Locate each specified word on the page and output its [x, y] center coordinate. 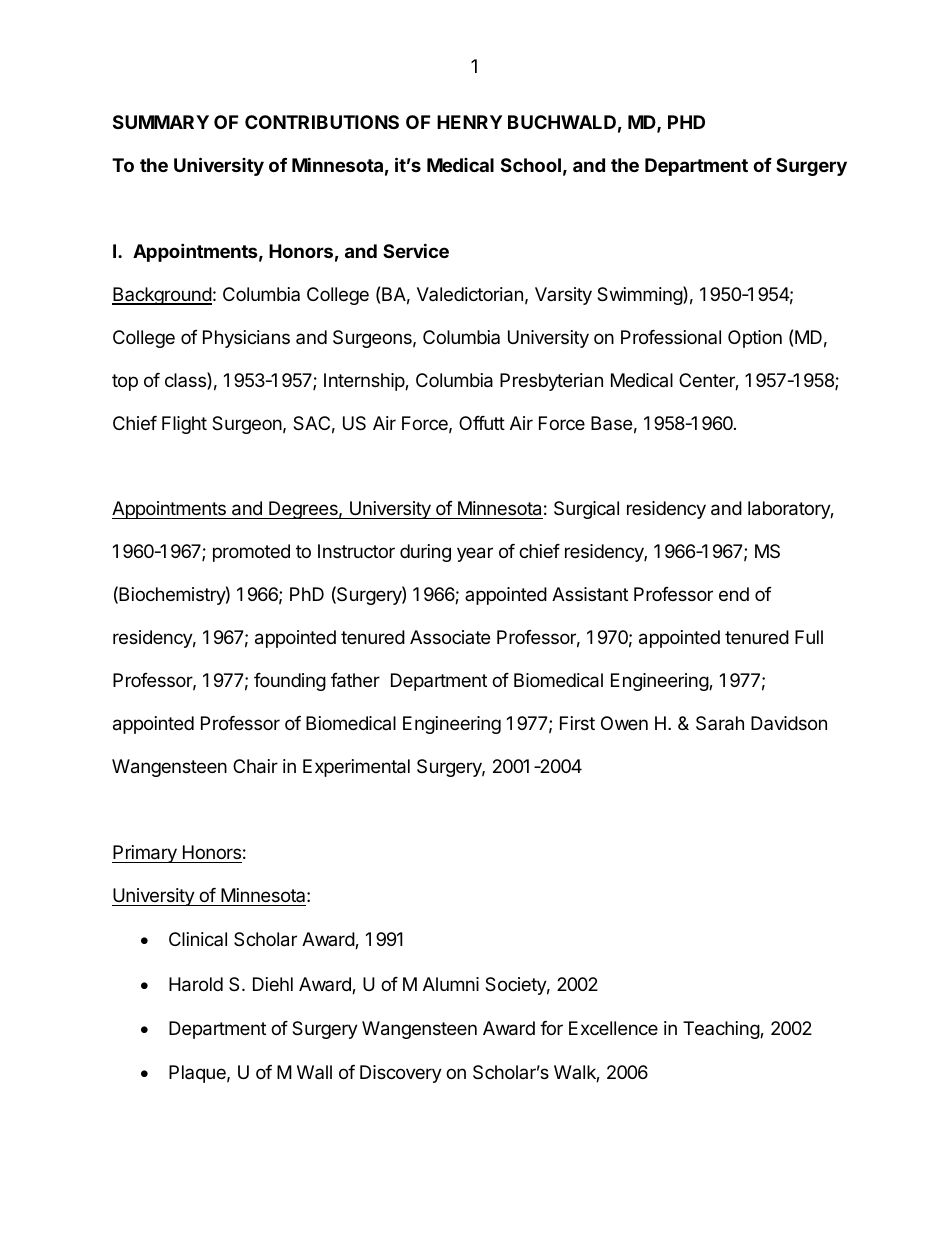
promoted [251, 553]
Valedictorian [470, 294]
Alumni [451, 984]
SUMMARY [161, 122]
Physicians [246, 339]
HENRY [469, 122]
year [475, 554]
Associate [450, 637]
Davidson [789, 723]
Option [755, 339]
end [734, 594]
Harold [196, 984]
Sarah [720, 723]
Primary [145, 854]
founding [290, 682]
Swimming [640, 295]
